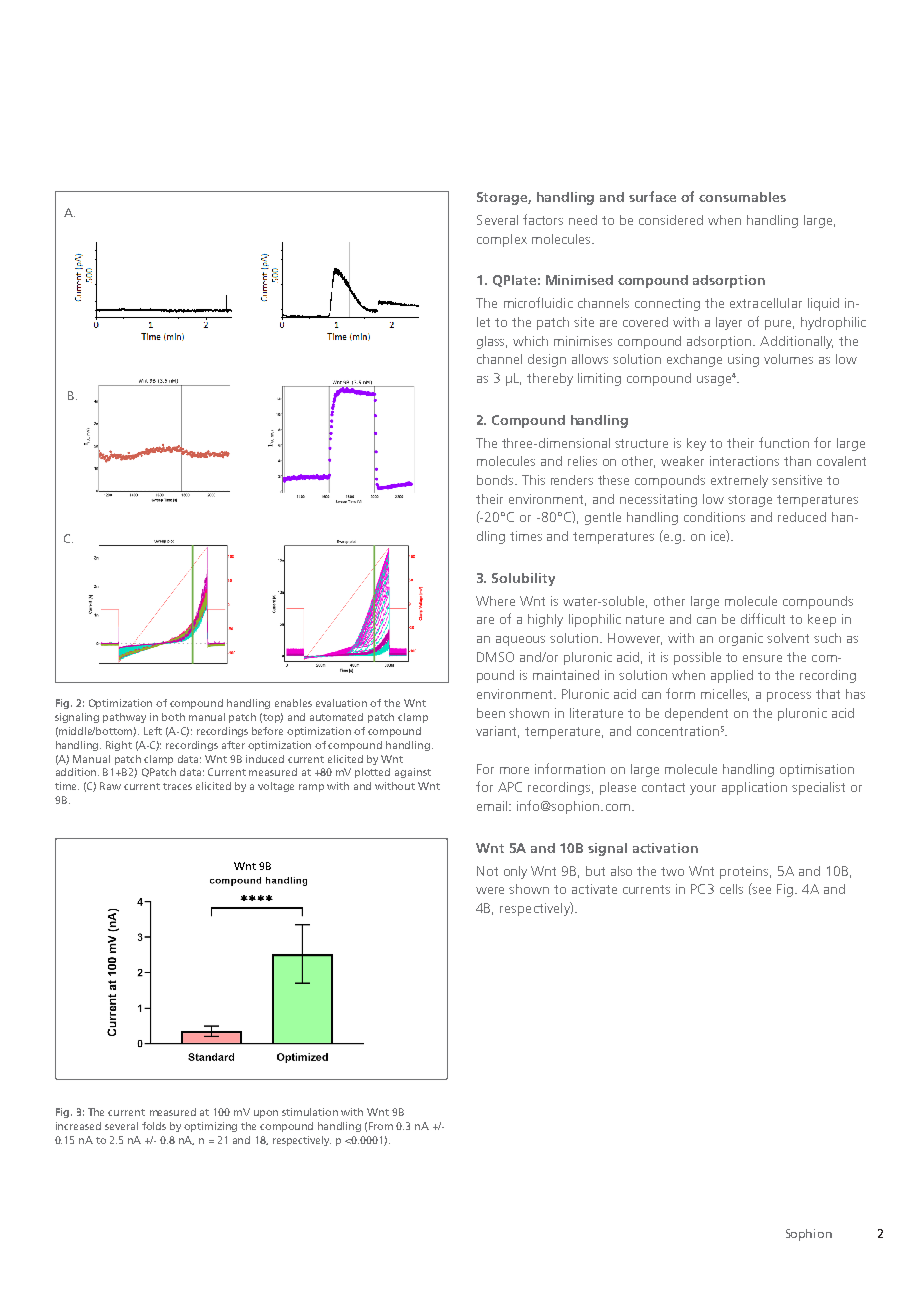 Image resolution: width=924 pixels, height=1308 pixels. Describe the element at coordinates (502, 240) in the page. I see `complex` at that location.
